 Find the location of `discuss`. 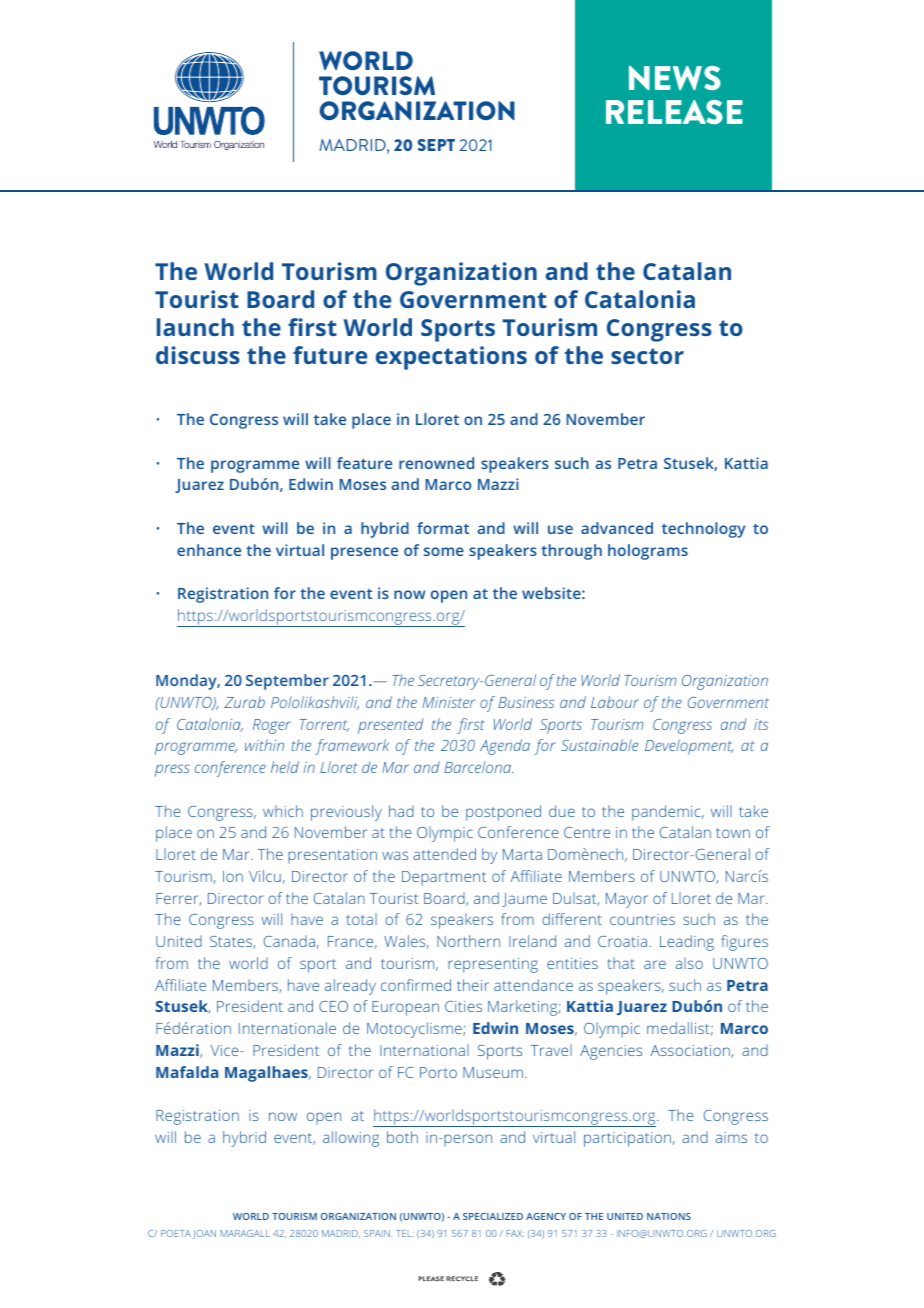

discuss is located at coordinates (198, 355).
